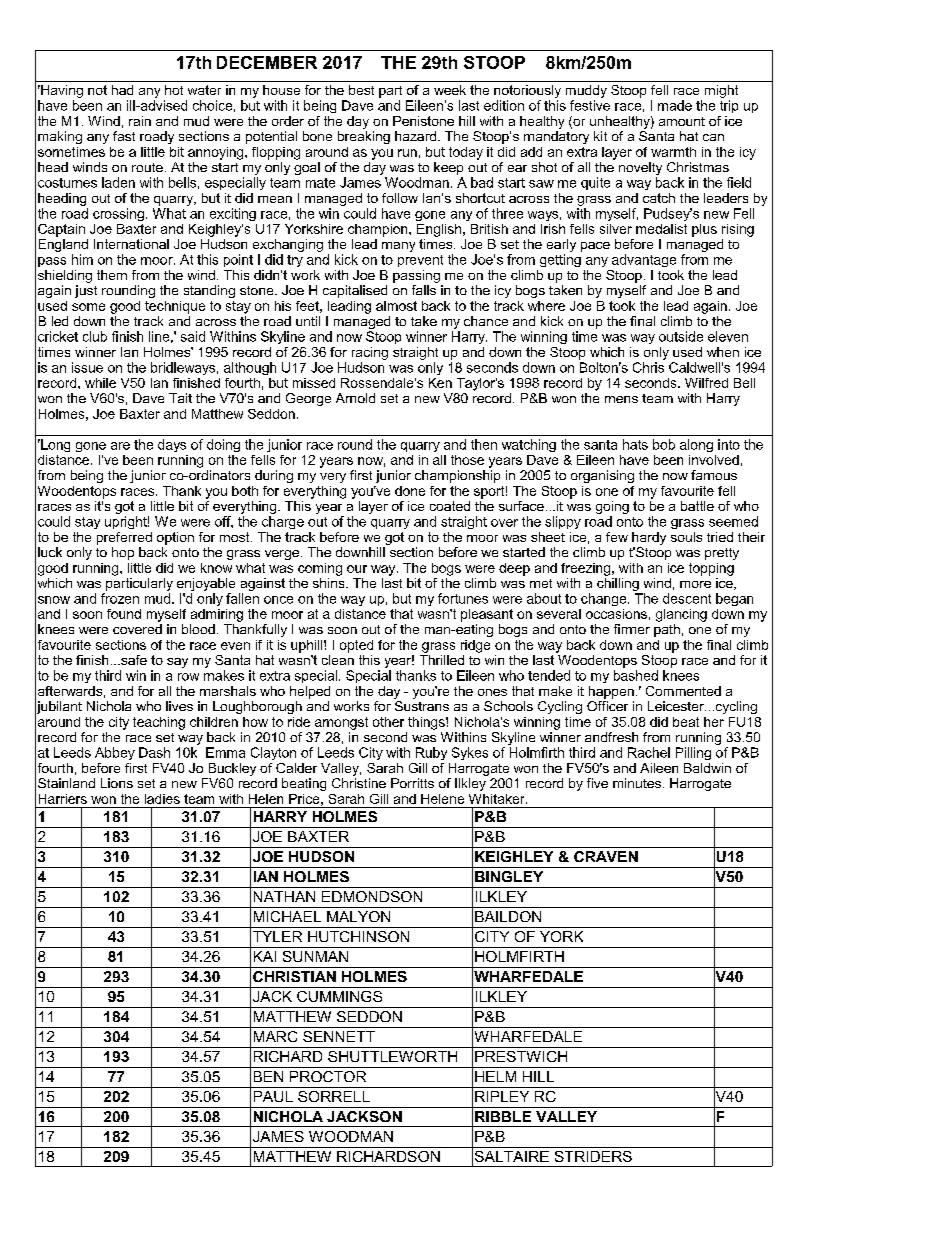 The height and width of the image is (1233, 952). Describe the element at coordinates (122, 90) in the image. I see `had` at that location.
